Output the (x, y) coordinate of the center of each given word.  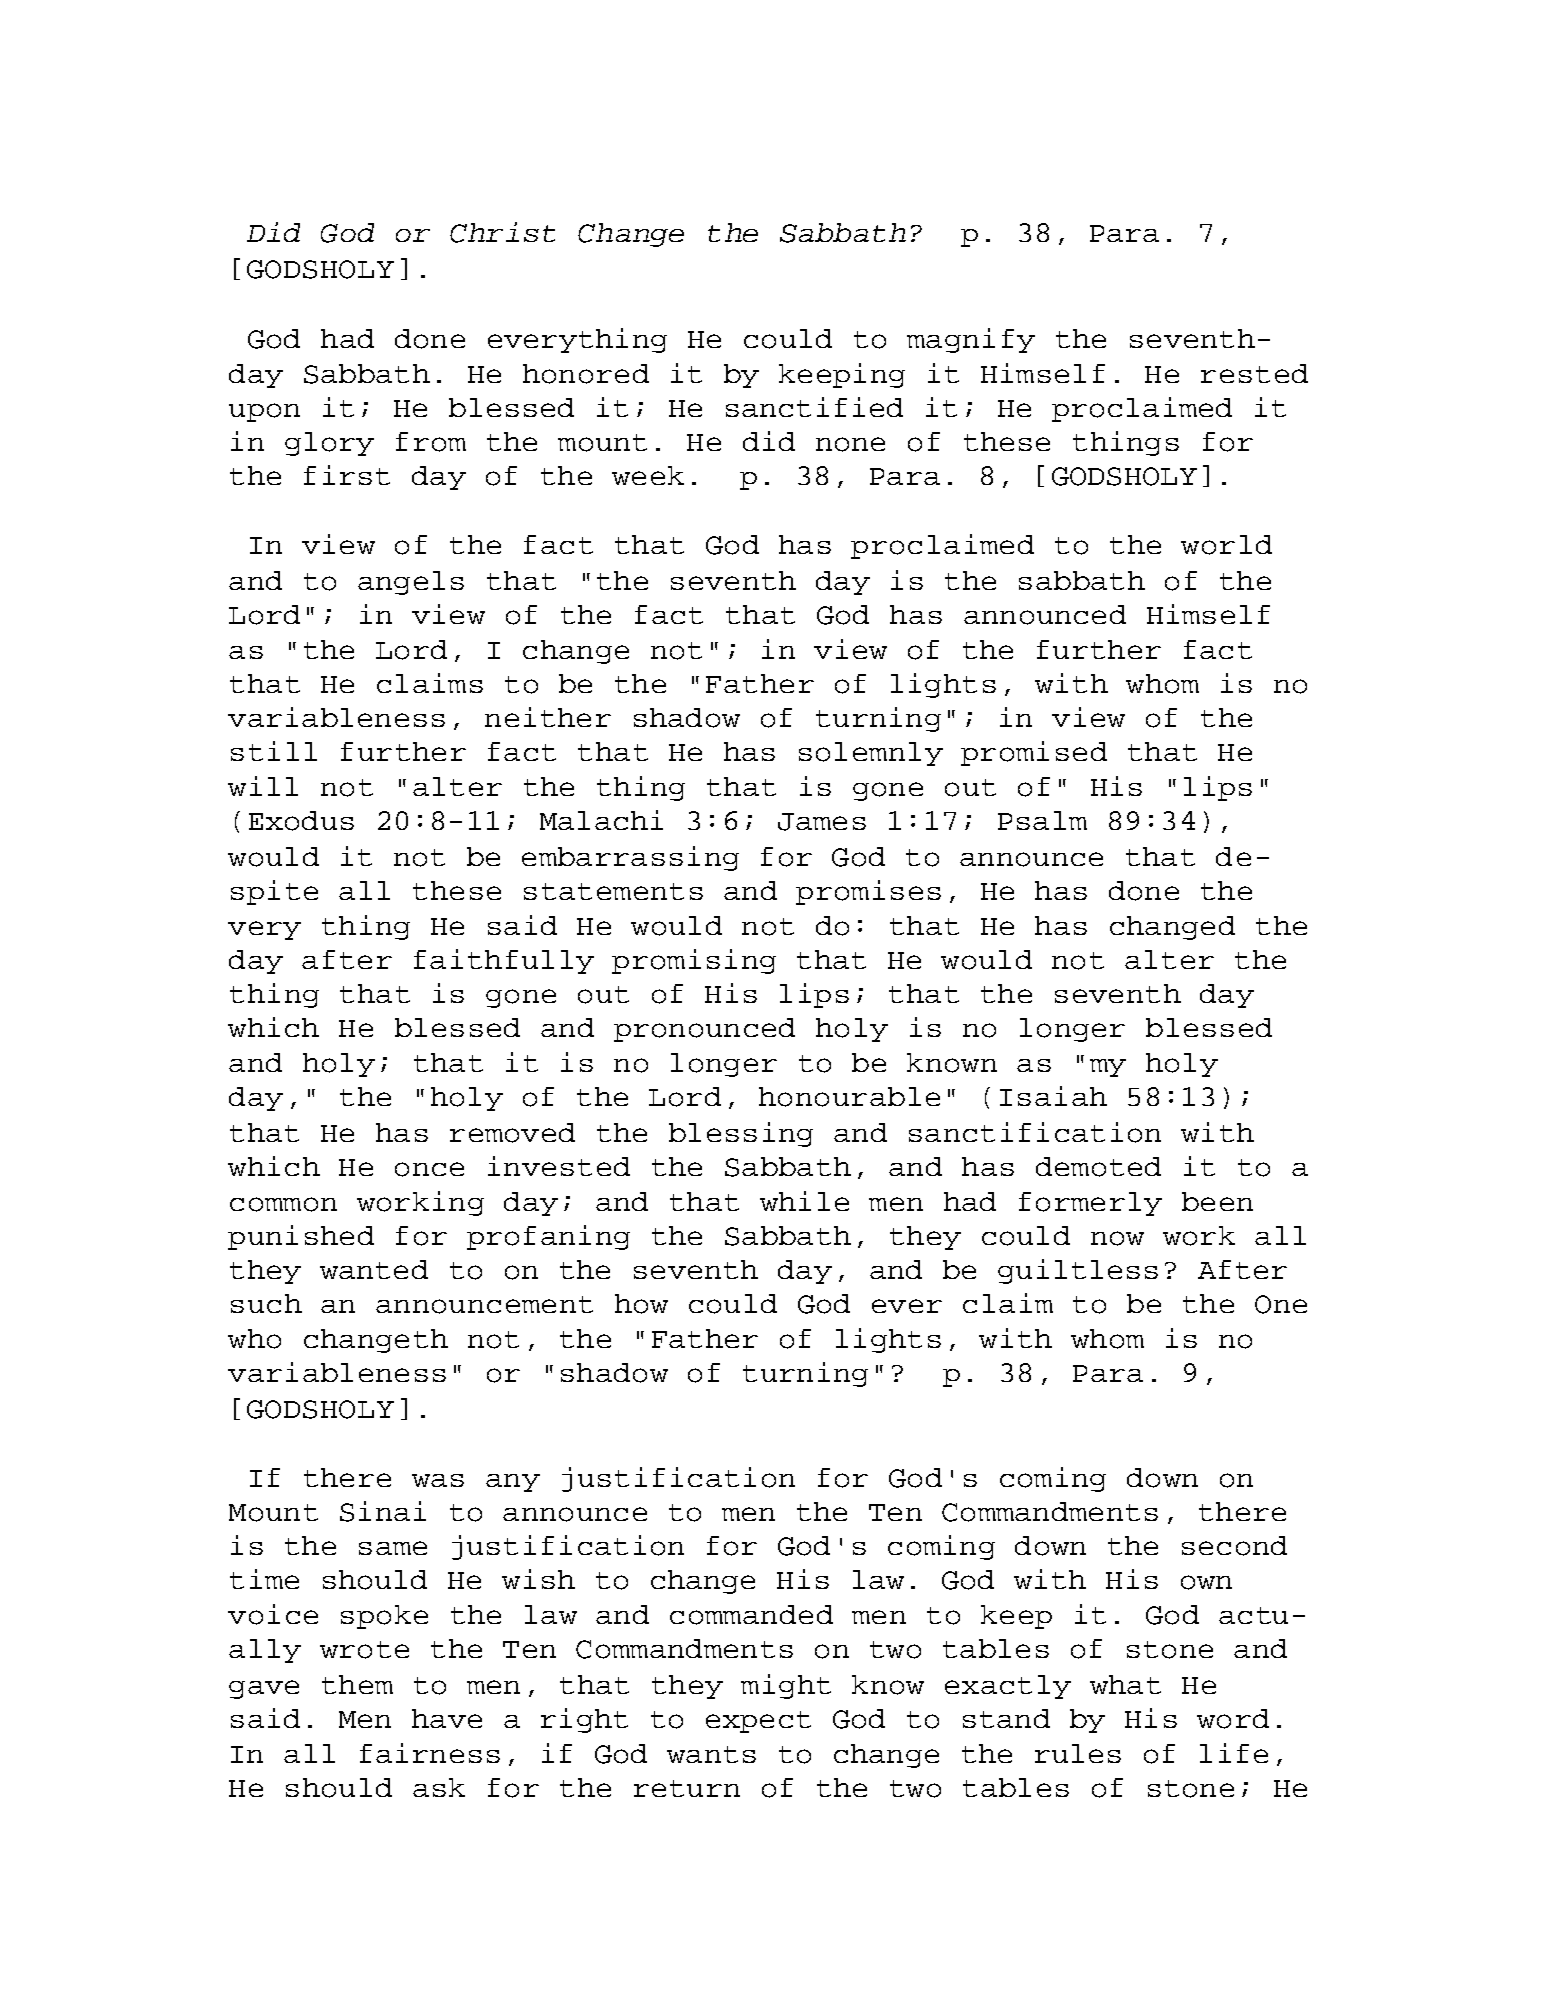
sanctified (814, 407)
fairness (430, 1753)
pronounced (704, 1030)
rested (1254, 373)
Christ (502, 232)
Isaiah (1053, 1096)
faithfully (504, 961)
